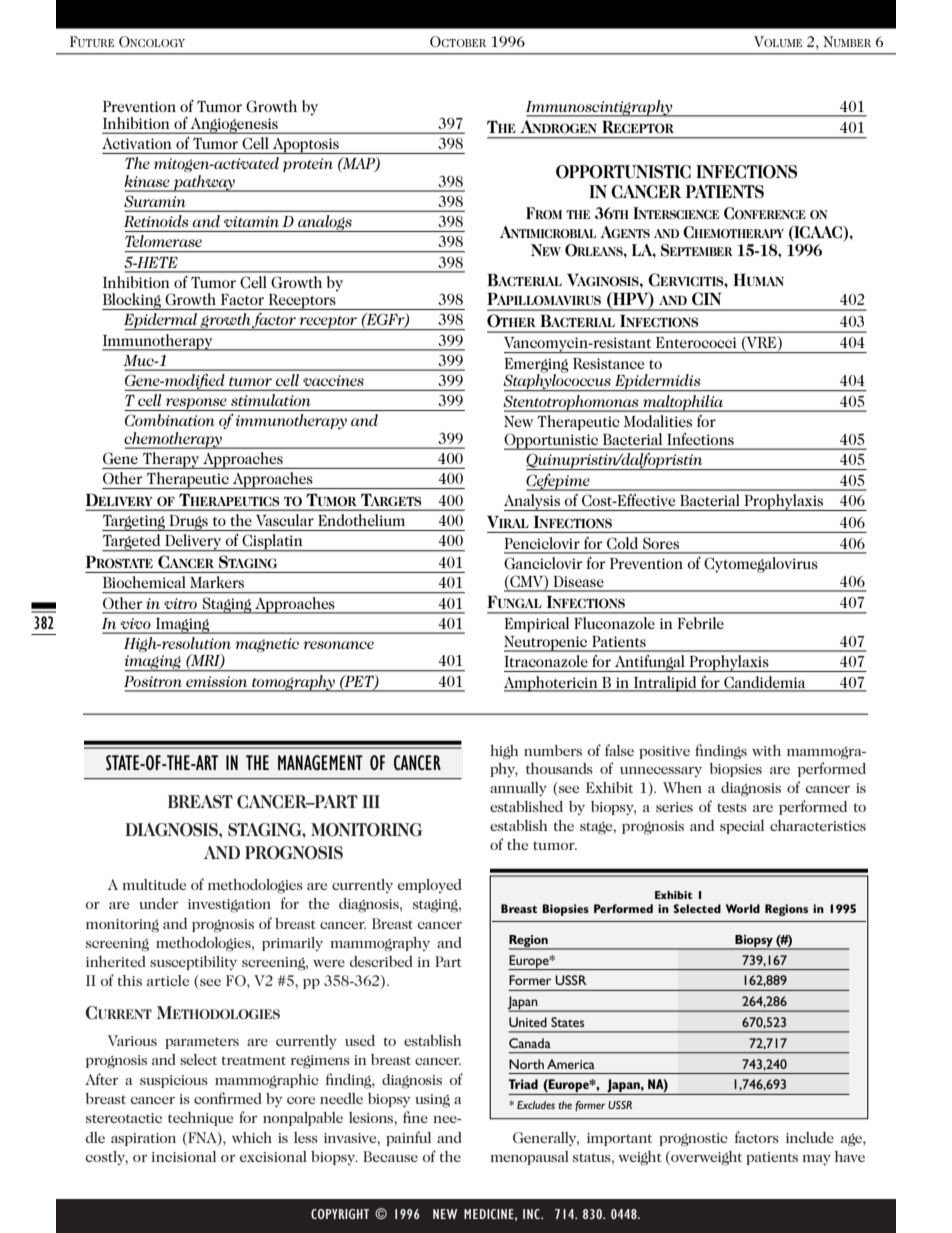  Describe the element at coordinates (338, 645) in the image. I see `resonance` at that location.
